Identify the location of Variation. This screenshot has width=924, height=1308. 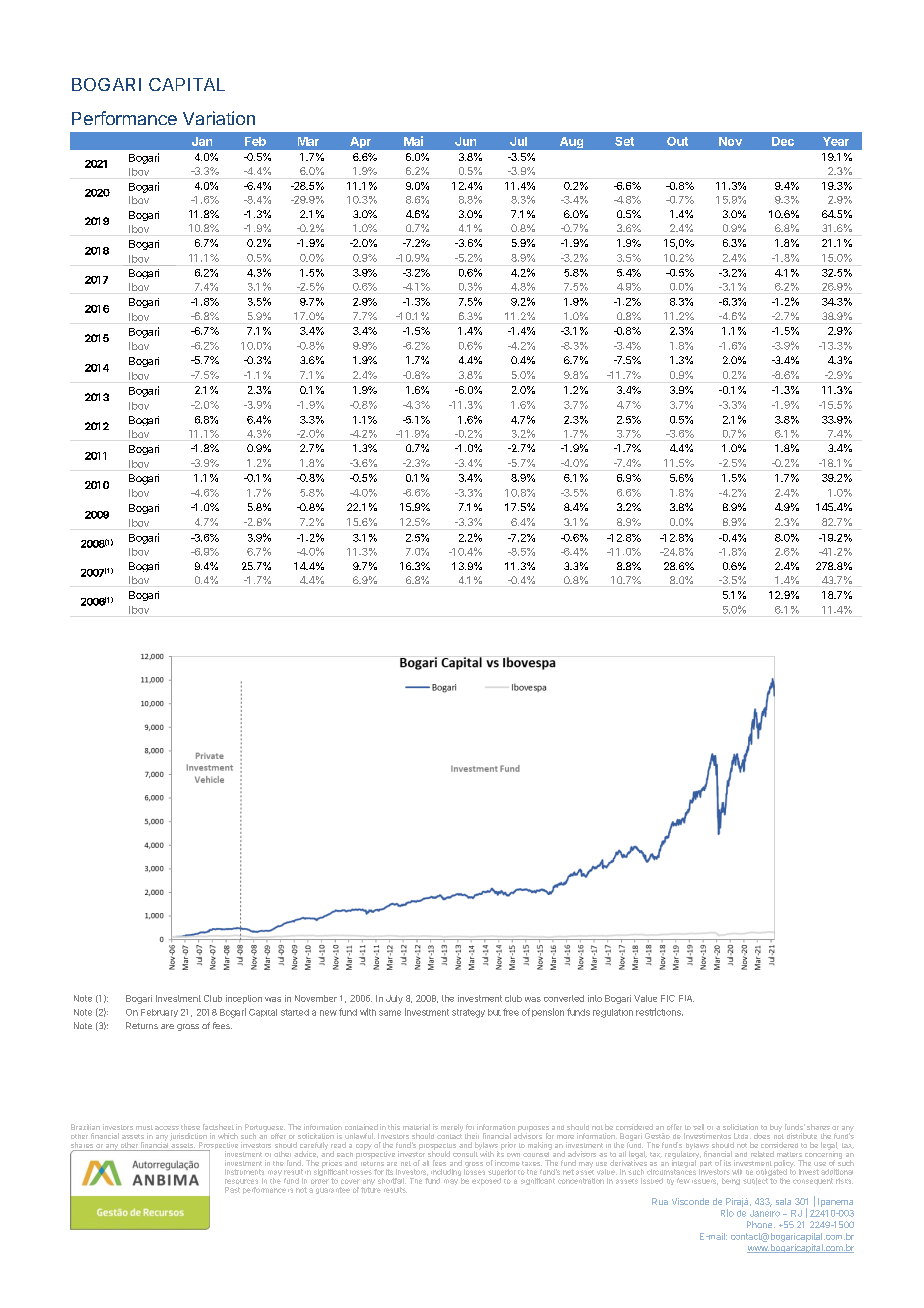
(219, 118).
